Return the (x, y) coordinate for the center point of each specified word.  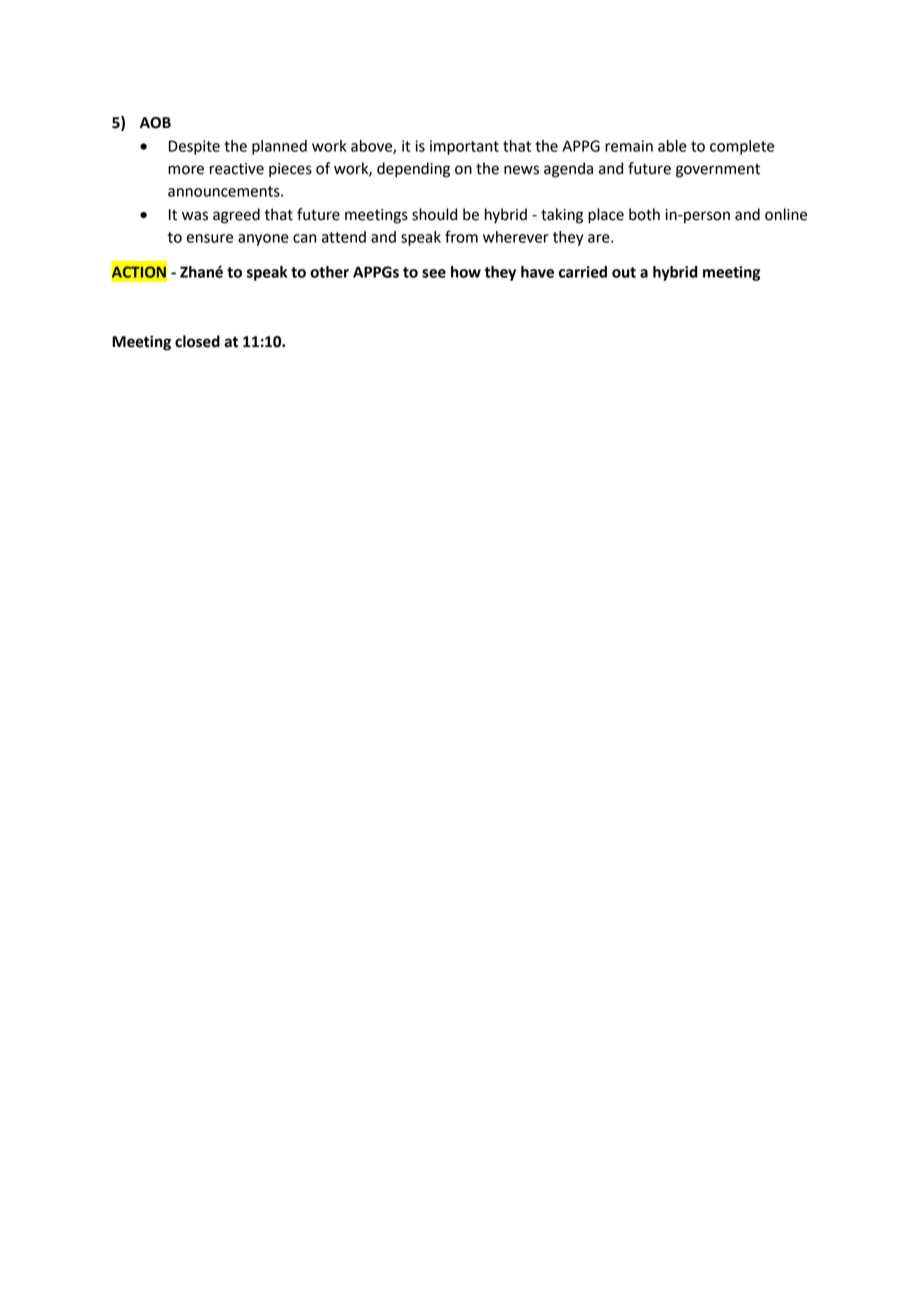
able (672, 146)
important (464, 147)
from (461, 236)
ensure (210, 238)
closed (197, 341)
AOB (155, 123)
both (644, 214)
